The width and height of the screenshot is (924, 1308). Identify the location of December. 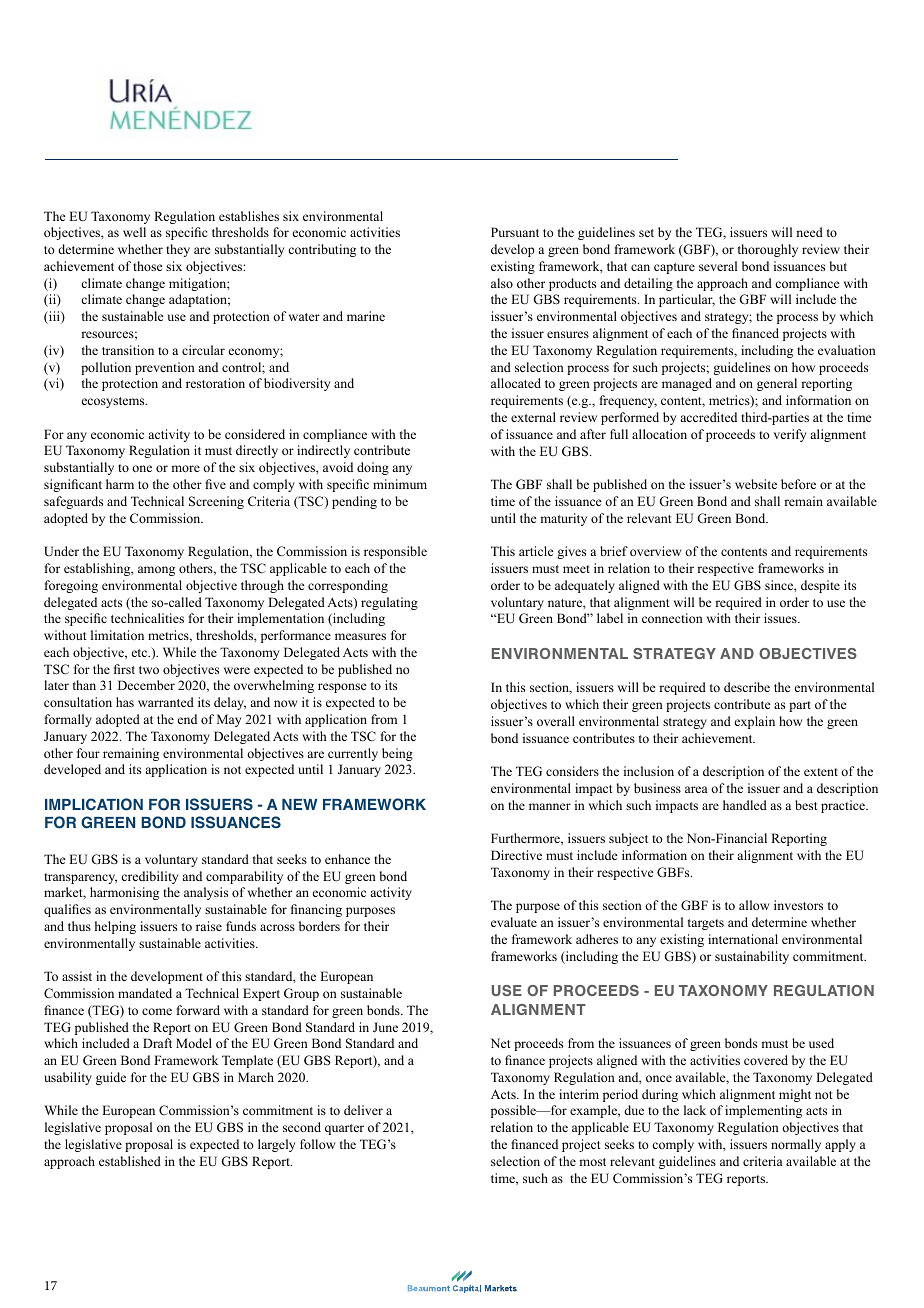
(146, 685).
